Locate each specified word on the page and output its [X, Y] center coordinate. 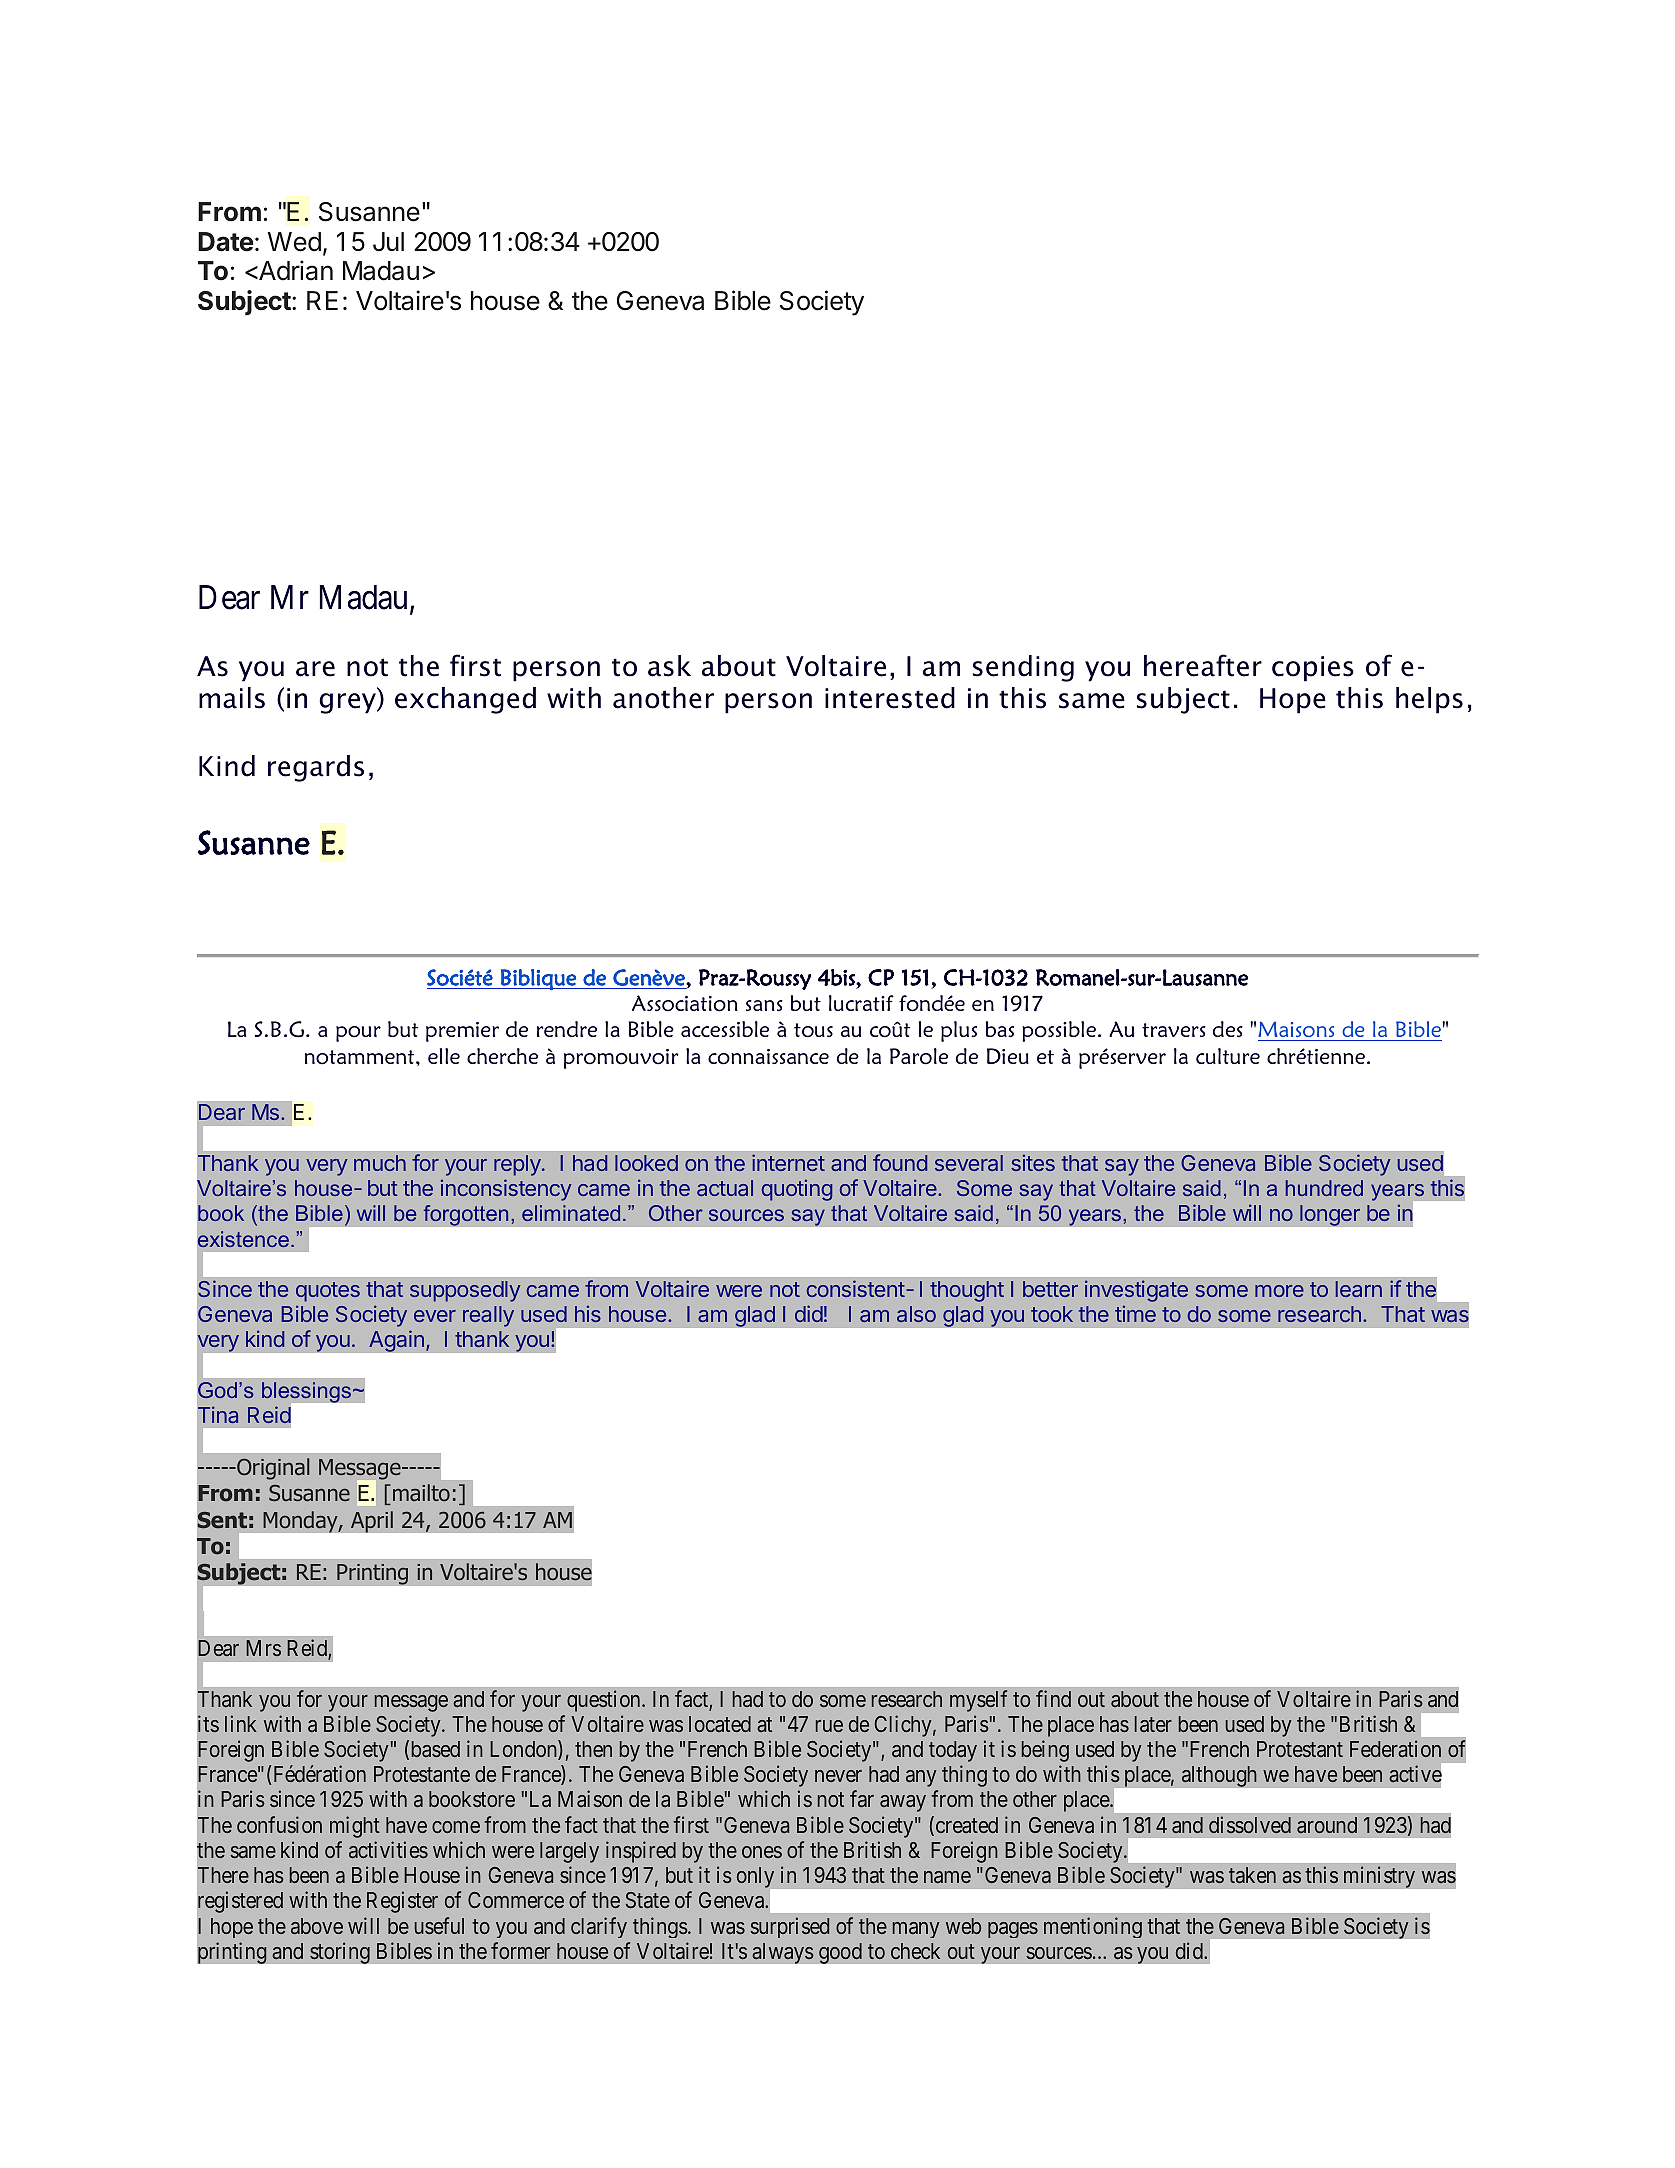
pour [358, 1034]
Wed [294, 242]
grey [349, 703]
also [916, 1314]
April [372, 1522]
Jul [388, 241]
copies [1313, 669]
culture [1228, 1056]
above [317, 1926]
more [1279, 1291]
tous [813, 1030]
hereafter [1203, 665]
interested [890, 698]
